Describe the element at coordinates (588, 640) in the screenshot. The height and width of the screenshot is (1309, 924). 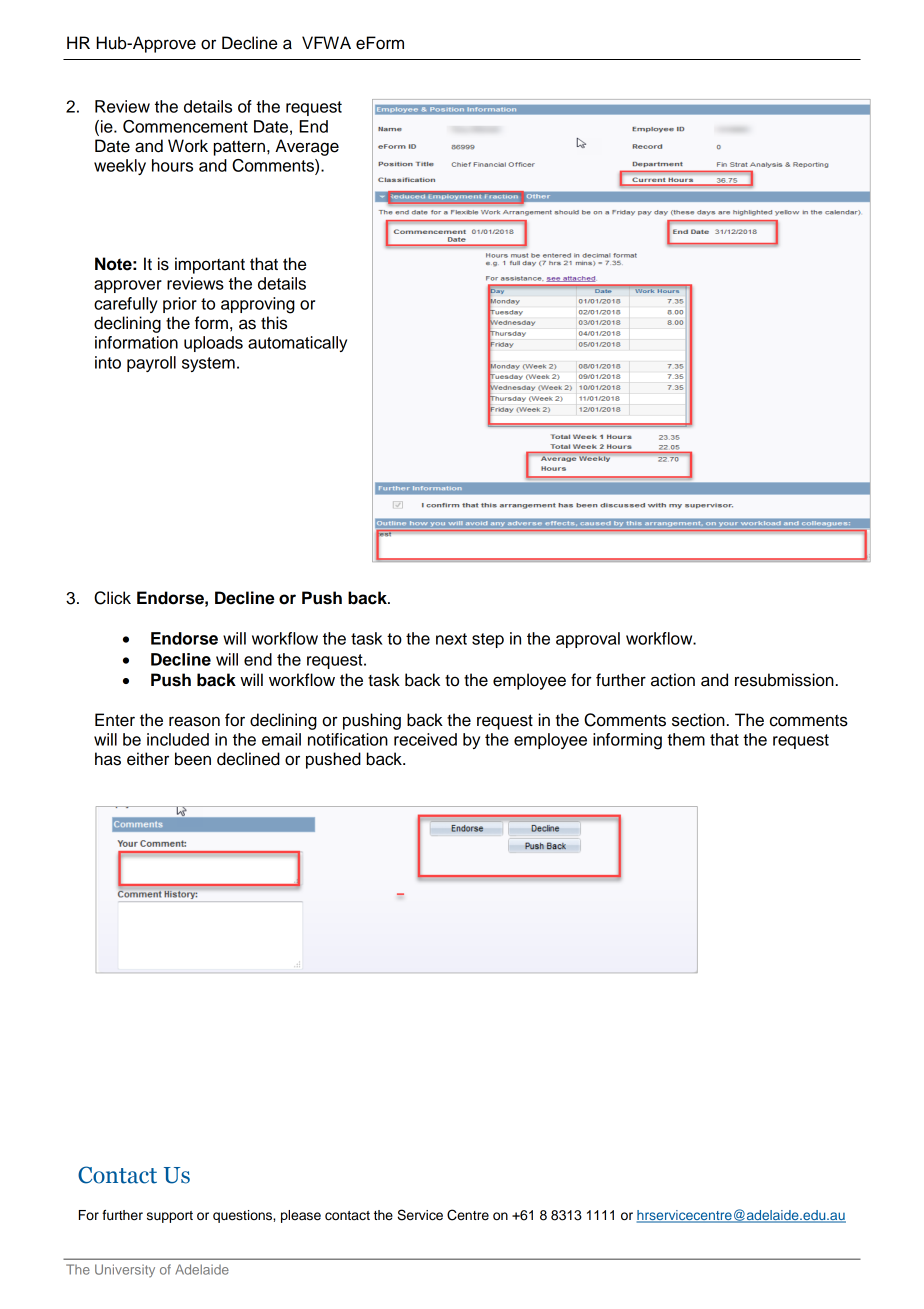
I see `approval` at that location.
